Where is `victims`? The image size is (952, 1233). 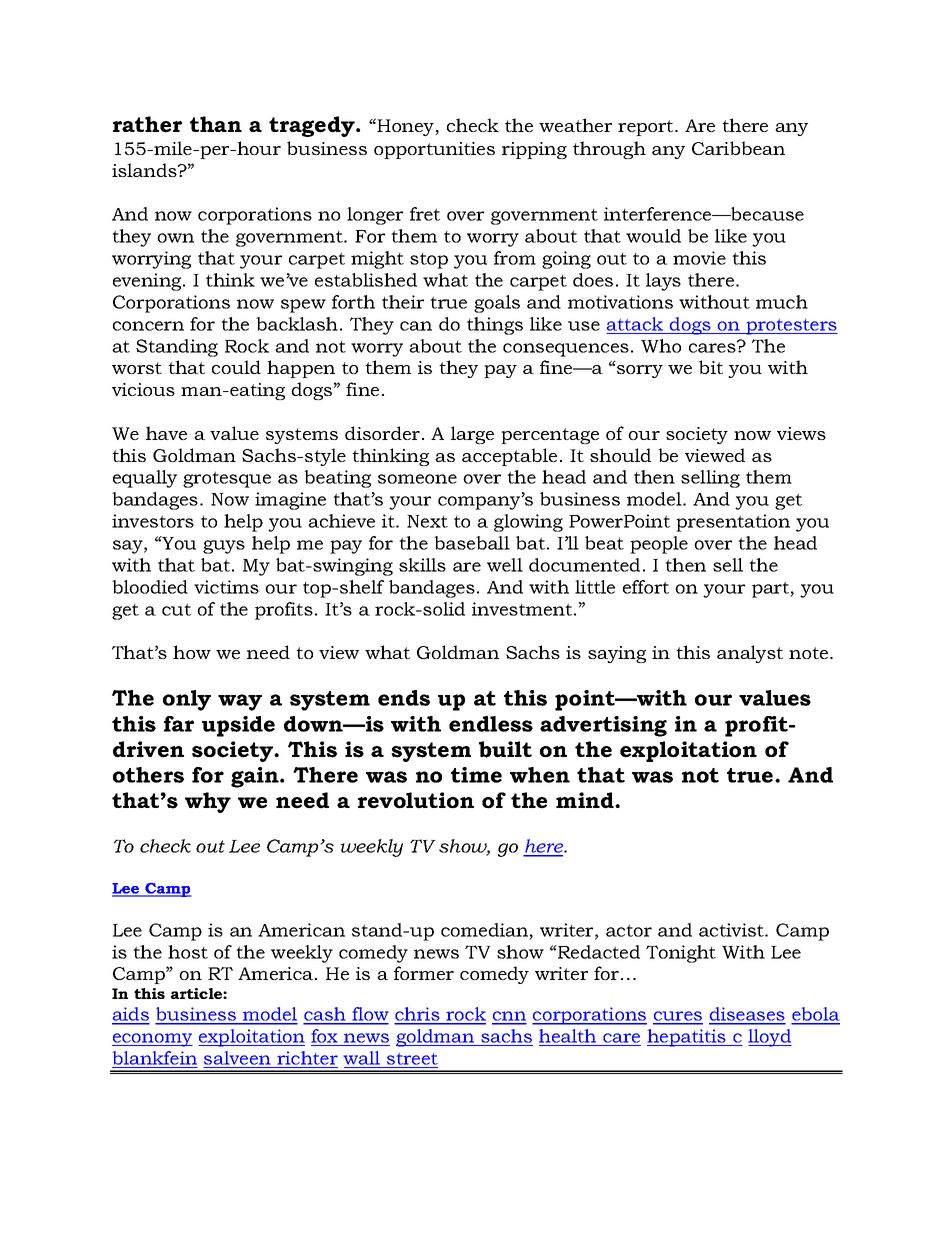 victims is located at coordinates (226, 587).
